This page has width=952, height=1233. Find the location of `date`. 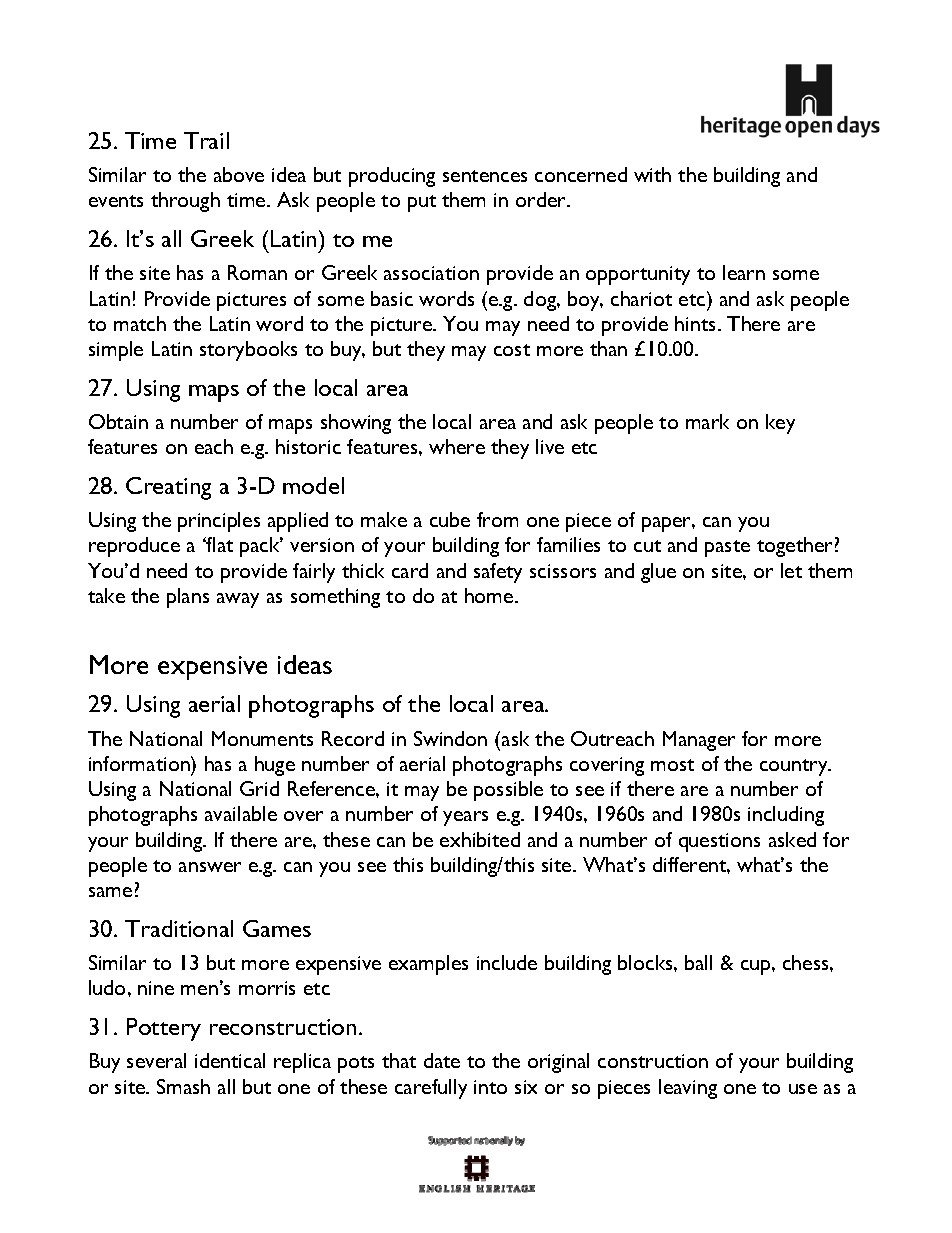

date is located at coordinates (442, 1060).
